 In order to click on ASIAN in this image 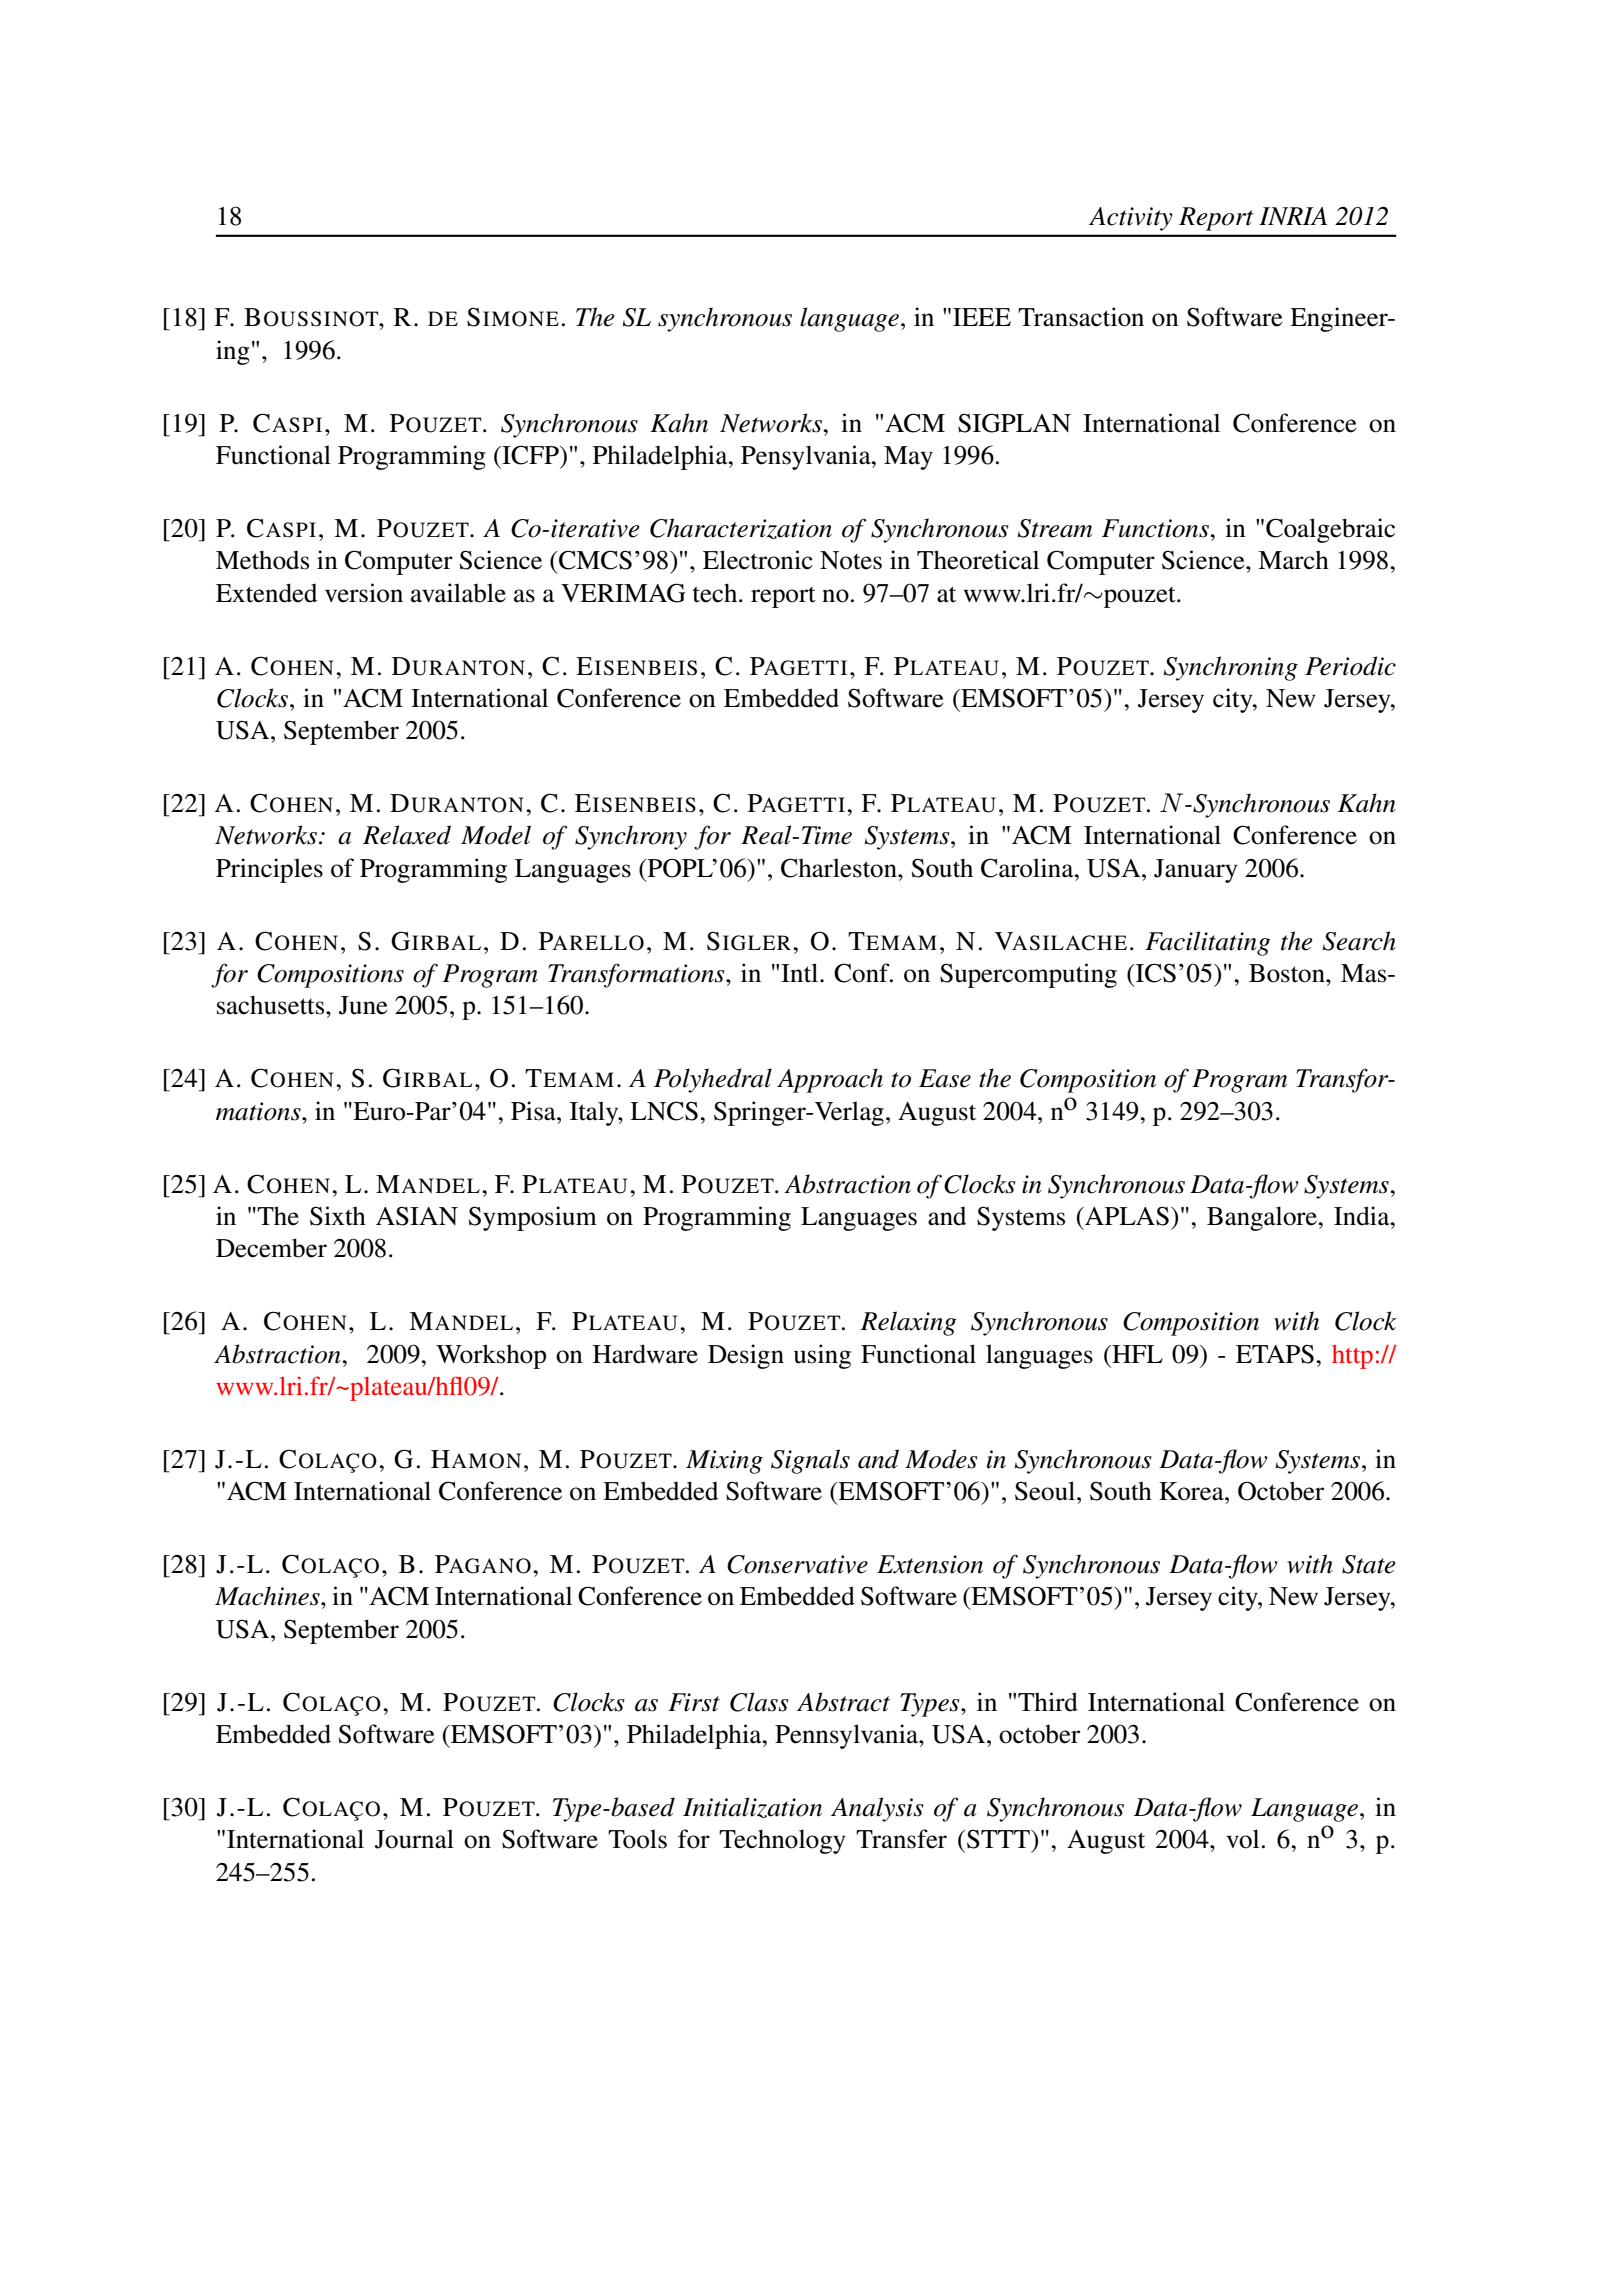, I will do `click(417, 1216)`.
